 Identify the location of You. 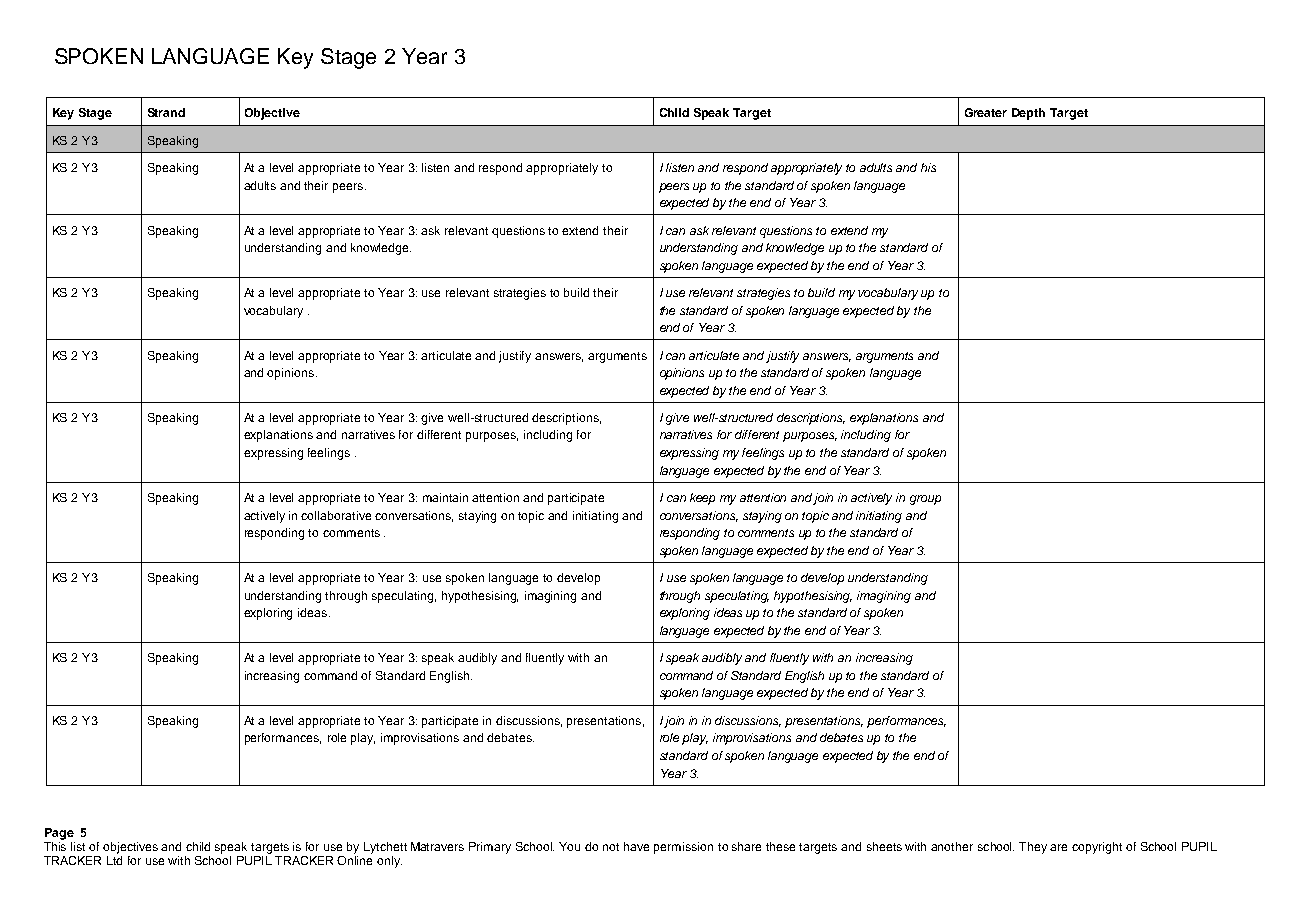
(569, 846).
